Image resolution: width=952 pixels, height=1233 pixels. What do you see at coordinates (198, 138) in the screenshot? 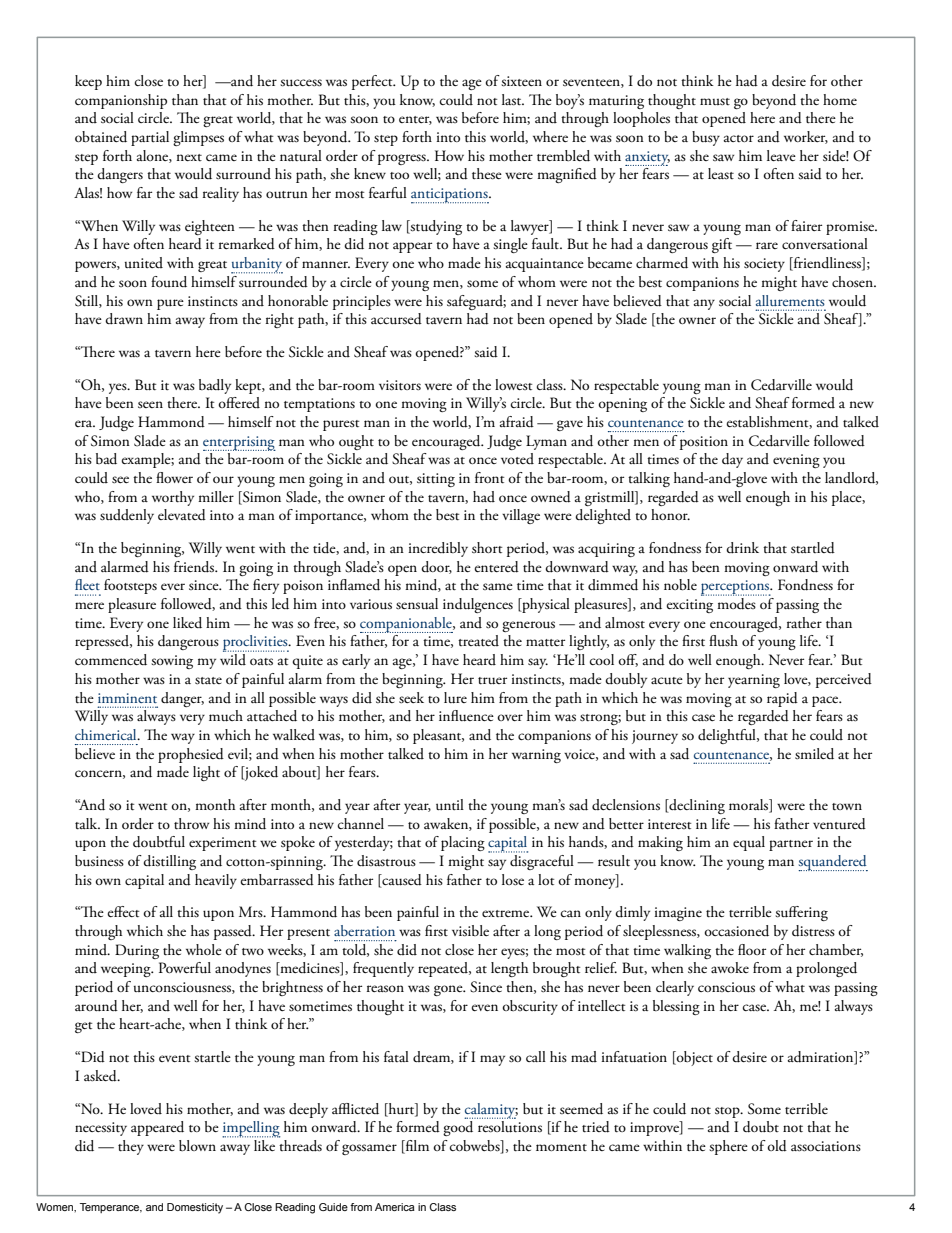
I see `glimpses` at bounding box center [198, 138].
